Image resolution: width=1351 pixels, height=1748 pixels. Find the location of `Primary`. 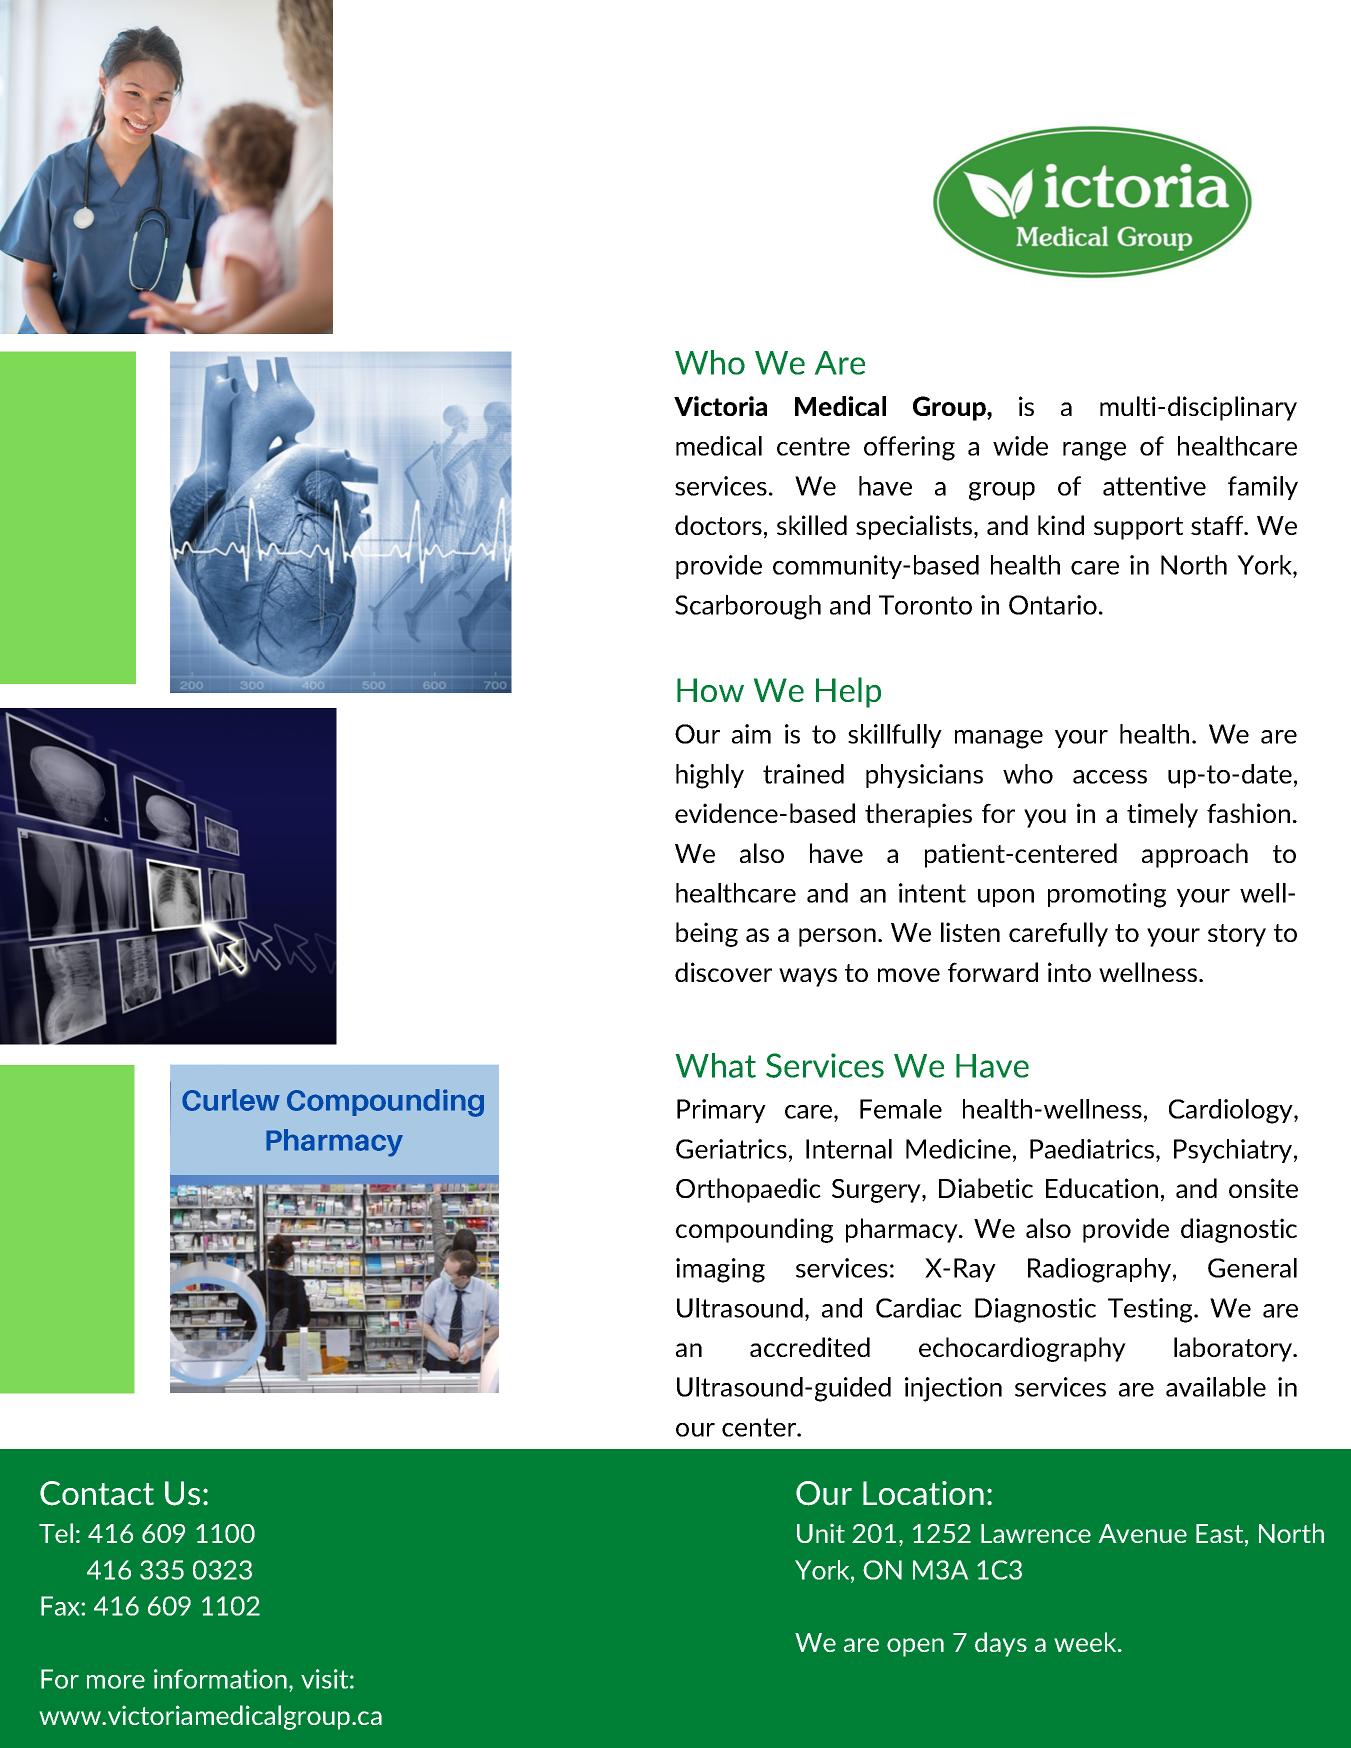

Primary is located at coordinates (721, 1111).
